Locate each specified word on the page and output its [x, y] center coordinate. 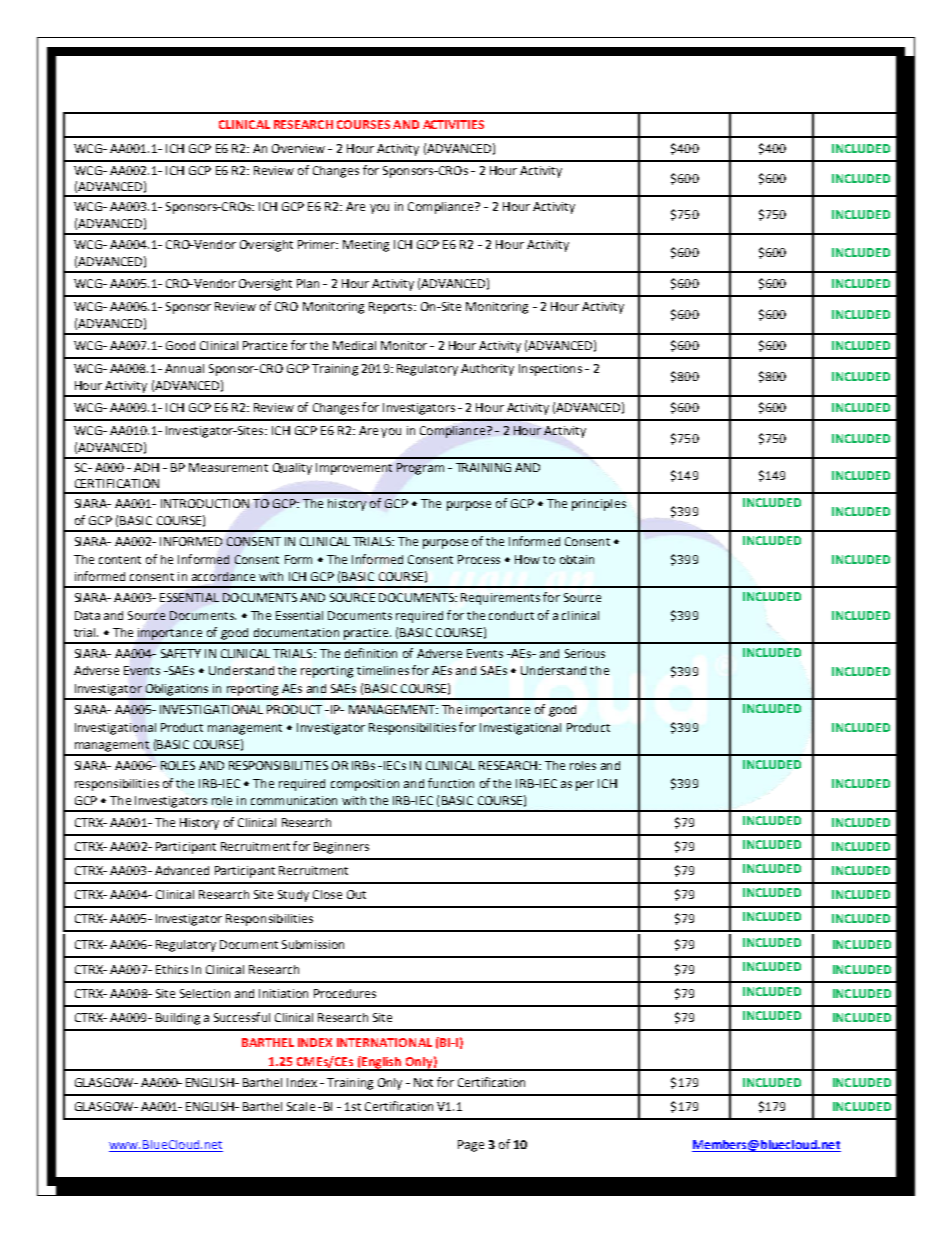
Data [87, 615]
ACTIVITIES [453, 124]
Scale [301, 1106]
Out [356, 894]
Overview [298, 148]
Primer [317, 244]
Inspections [550, 370]
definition [371, 653]
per [585, 786]
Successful [242, 1017]
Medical [354, 345]
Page [471, 1146]
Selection [205, 993]
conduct [511, 615]
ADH [146, 467]
